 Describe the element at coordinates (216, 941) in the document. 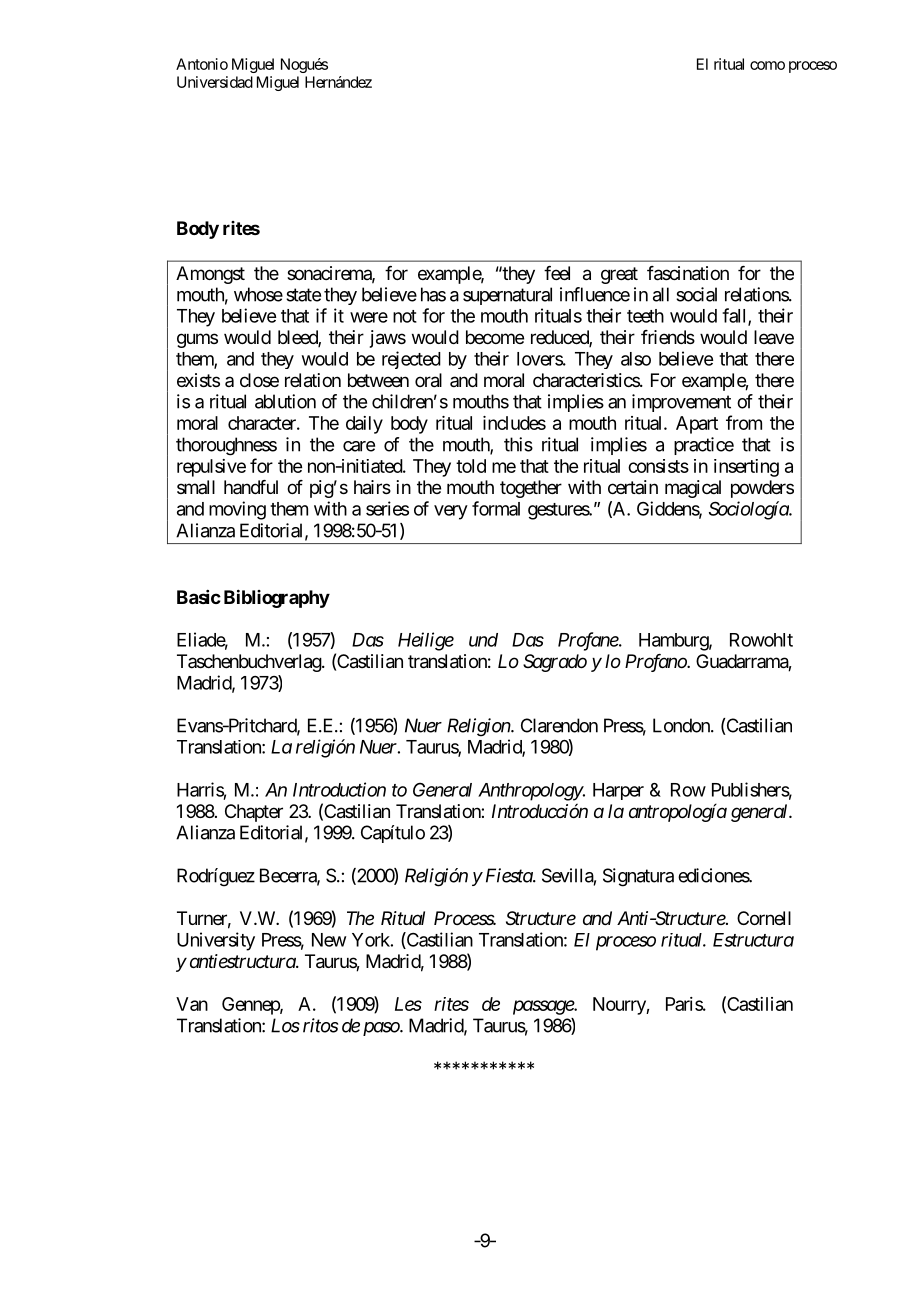

I see `University` at that location.
